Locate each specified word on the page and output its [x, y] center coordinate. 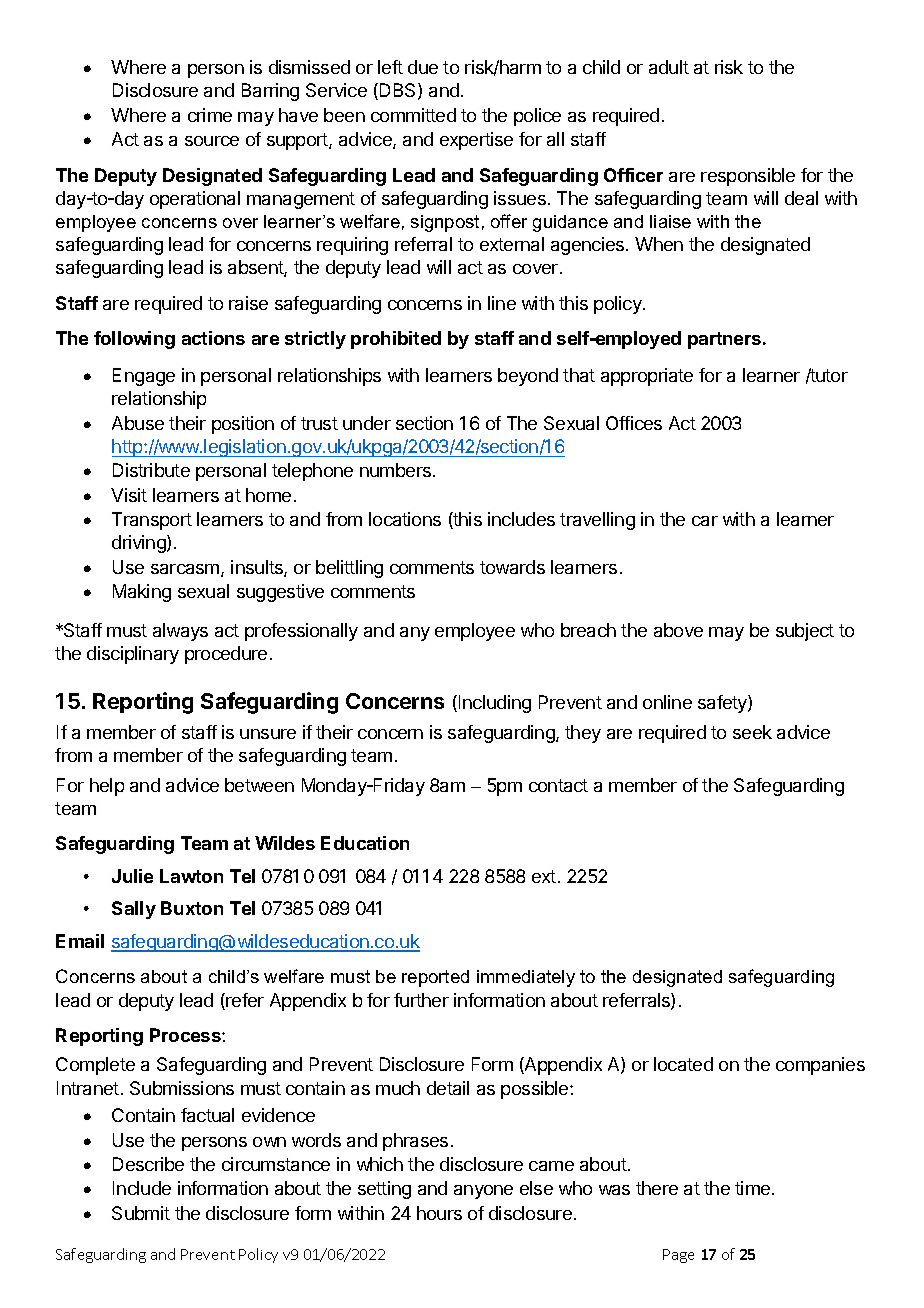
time [754, 1188]
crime [210, 115]
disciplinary [133, 655]
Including [495, 704]
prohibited [396, 340]
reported [435, 978]
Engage [144, 377]
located [683, 1064]
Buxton [192, 908]
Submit [141, 1213]
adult [669, 67]
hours [439, 1213]
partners [726, 340]
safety [723, 704]
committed [413, 115]
